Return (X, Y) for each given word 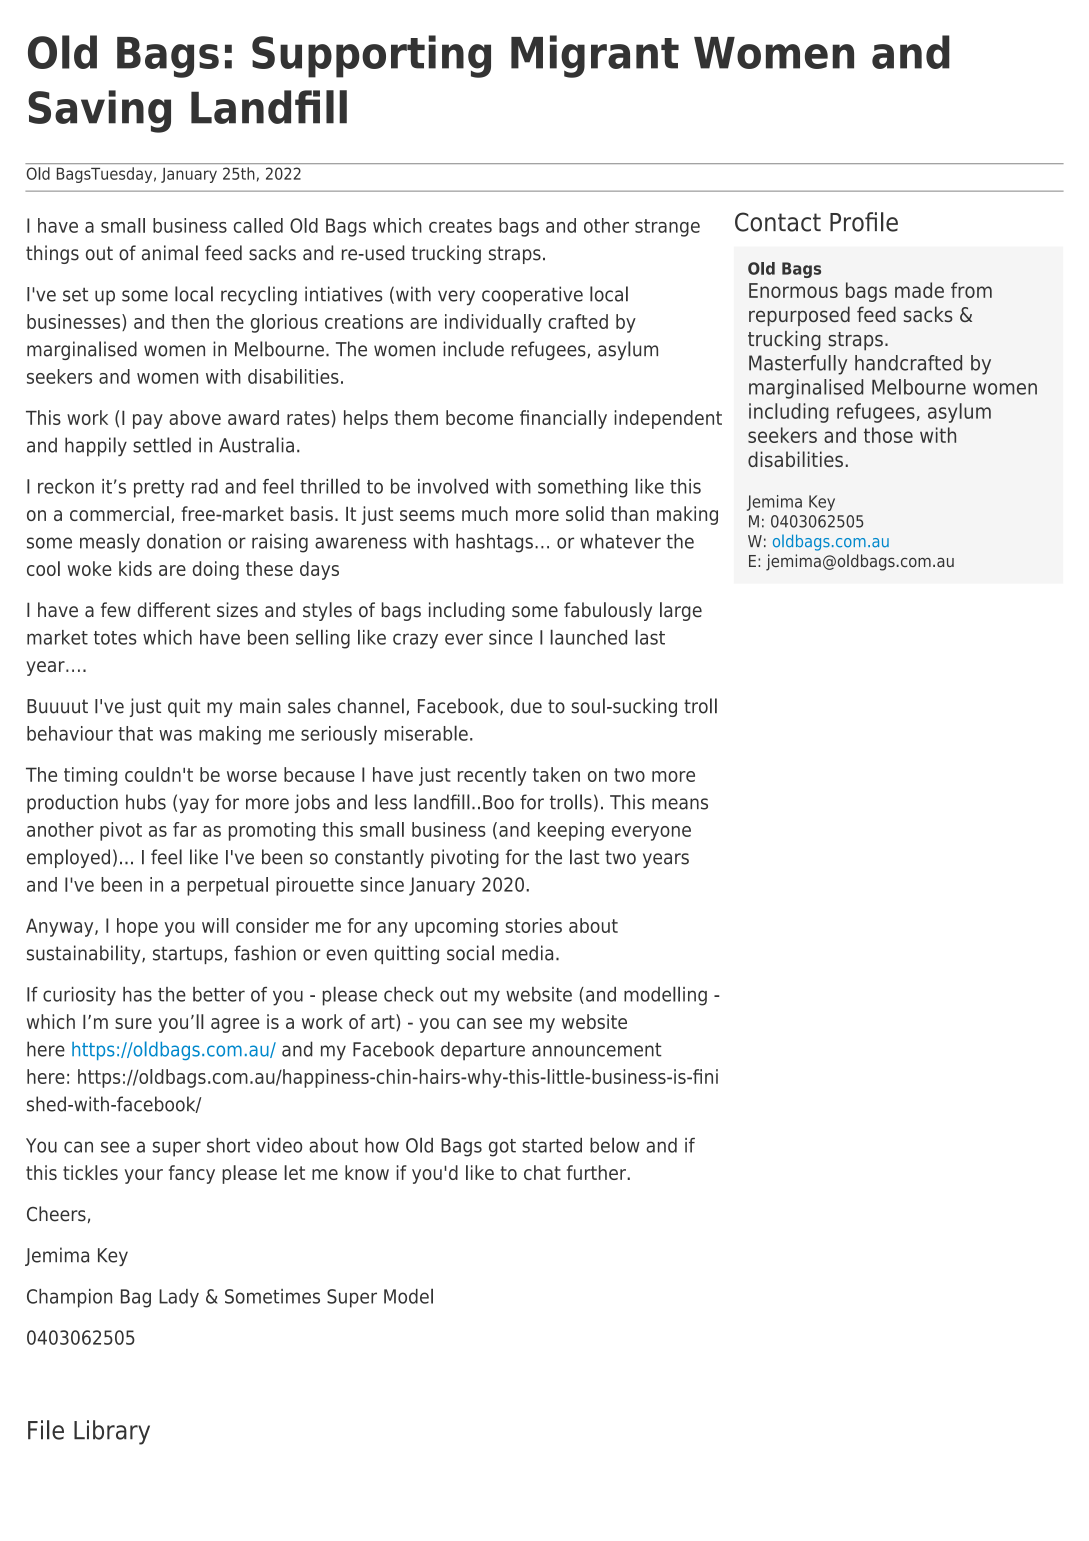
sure (133, 1023)
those (888, 435)
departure (483, 1051)
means (680, 804)
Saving (99, 111)
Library (112, 1432)
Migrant (595, 56)
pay (148, 421)
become (479, 417)
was (175, 735)
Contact (778, 222)
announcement (597, 1050)
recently (492, 776)
